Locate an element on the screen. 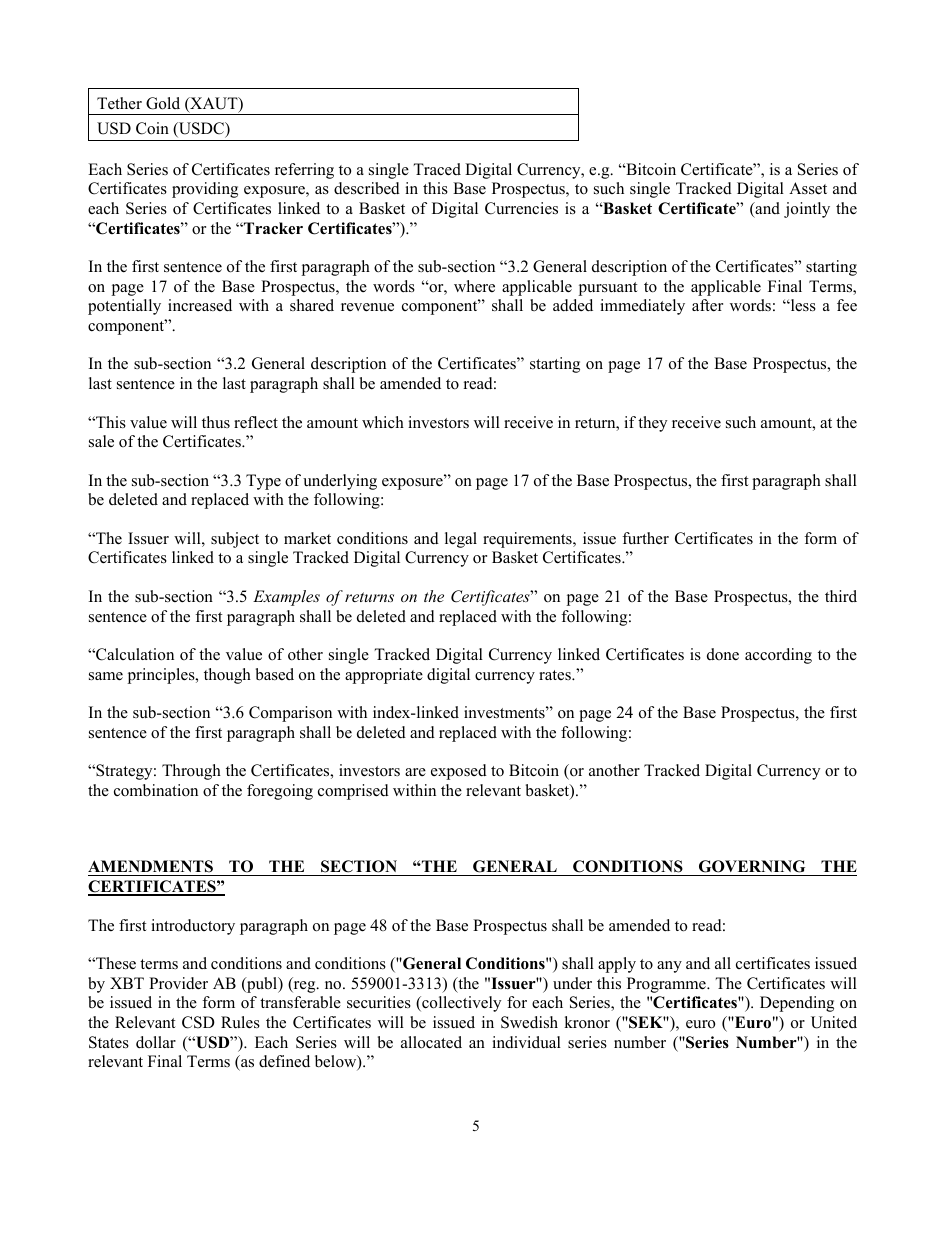 Image resolution: width=952 pixels, height=1233 pixels. Asset is located at coordinates (808, 188).
